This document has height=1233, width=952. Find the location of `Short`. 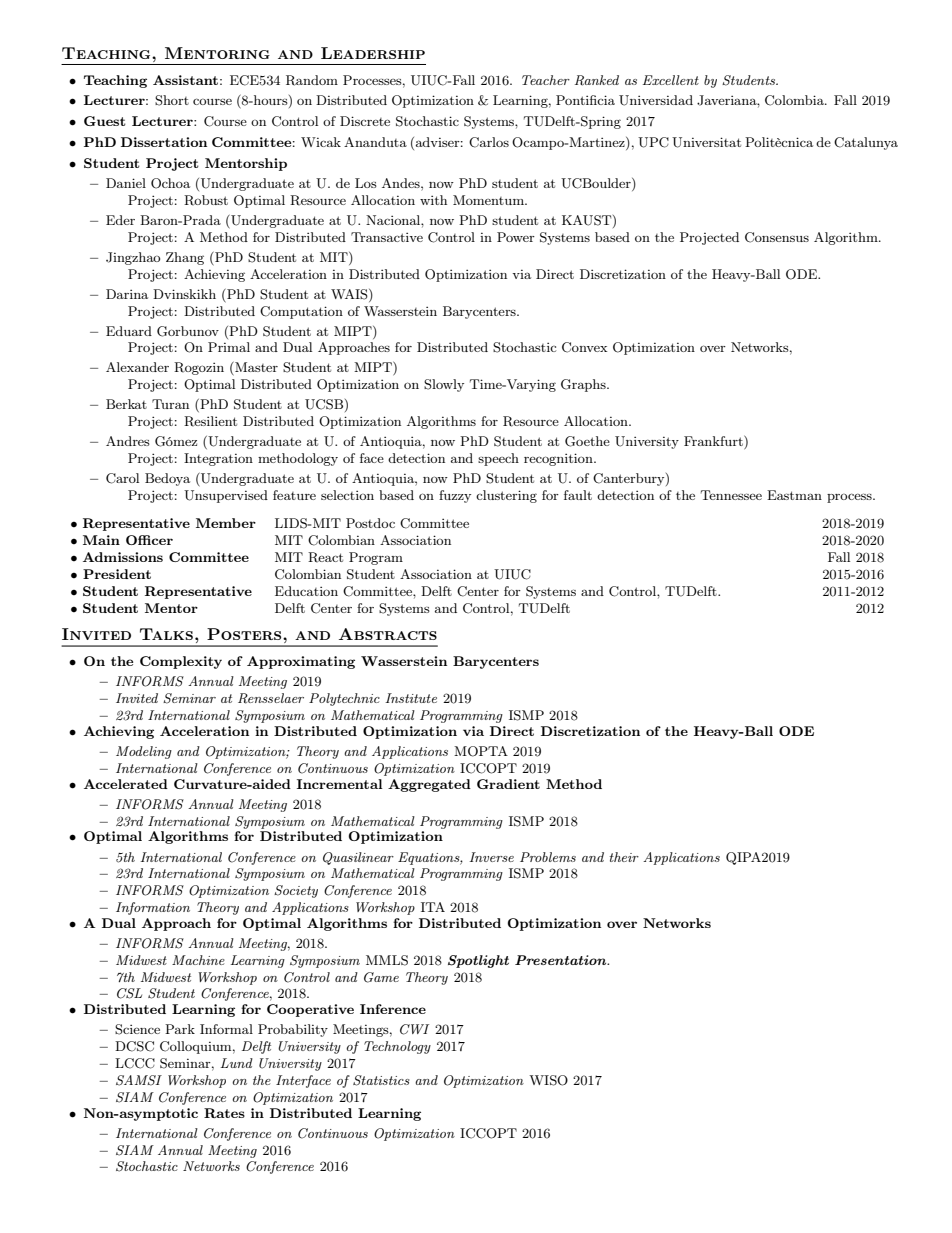

Short is located at coordinates (172, 100).
